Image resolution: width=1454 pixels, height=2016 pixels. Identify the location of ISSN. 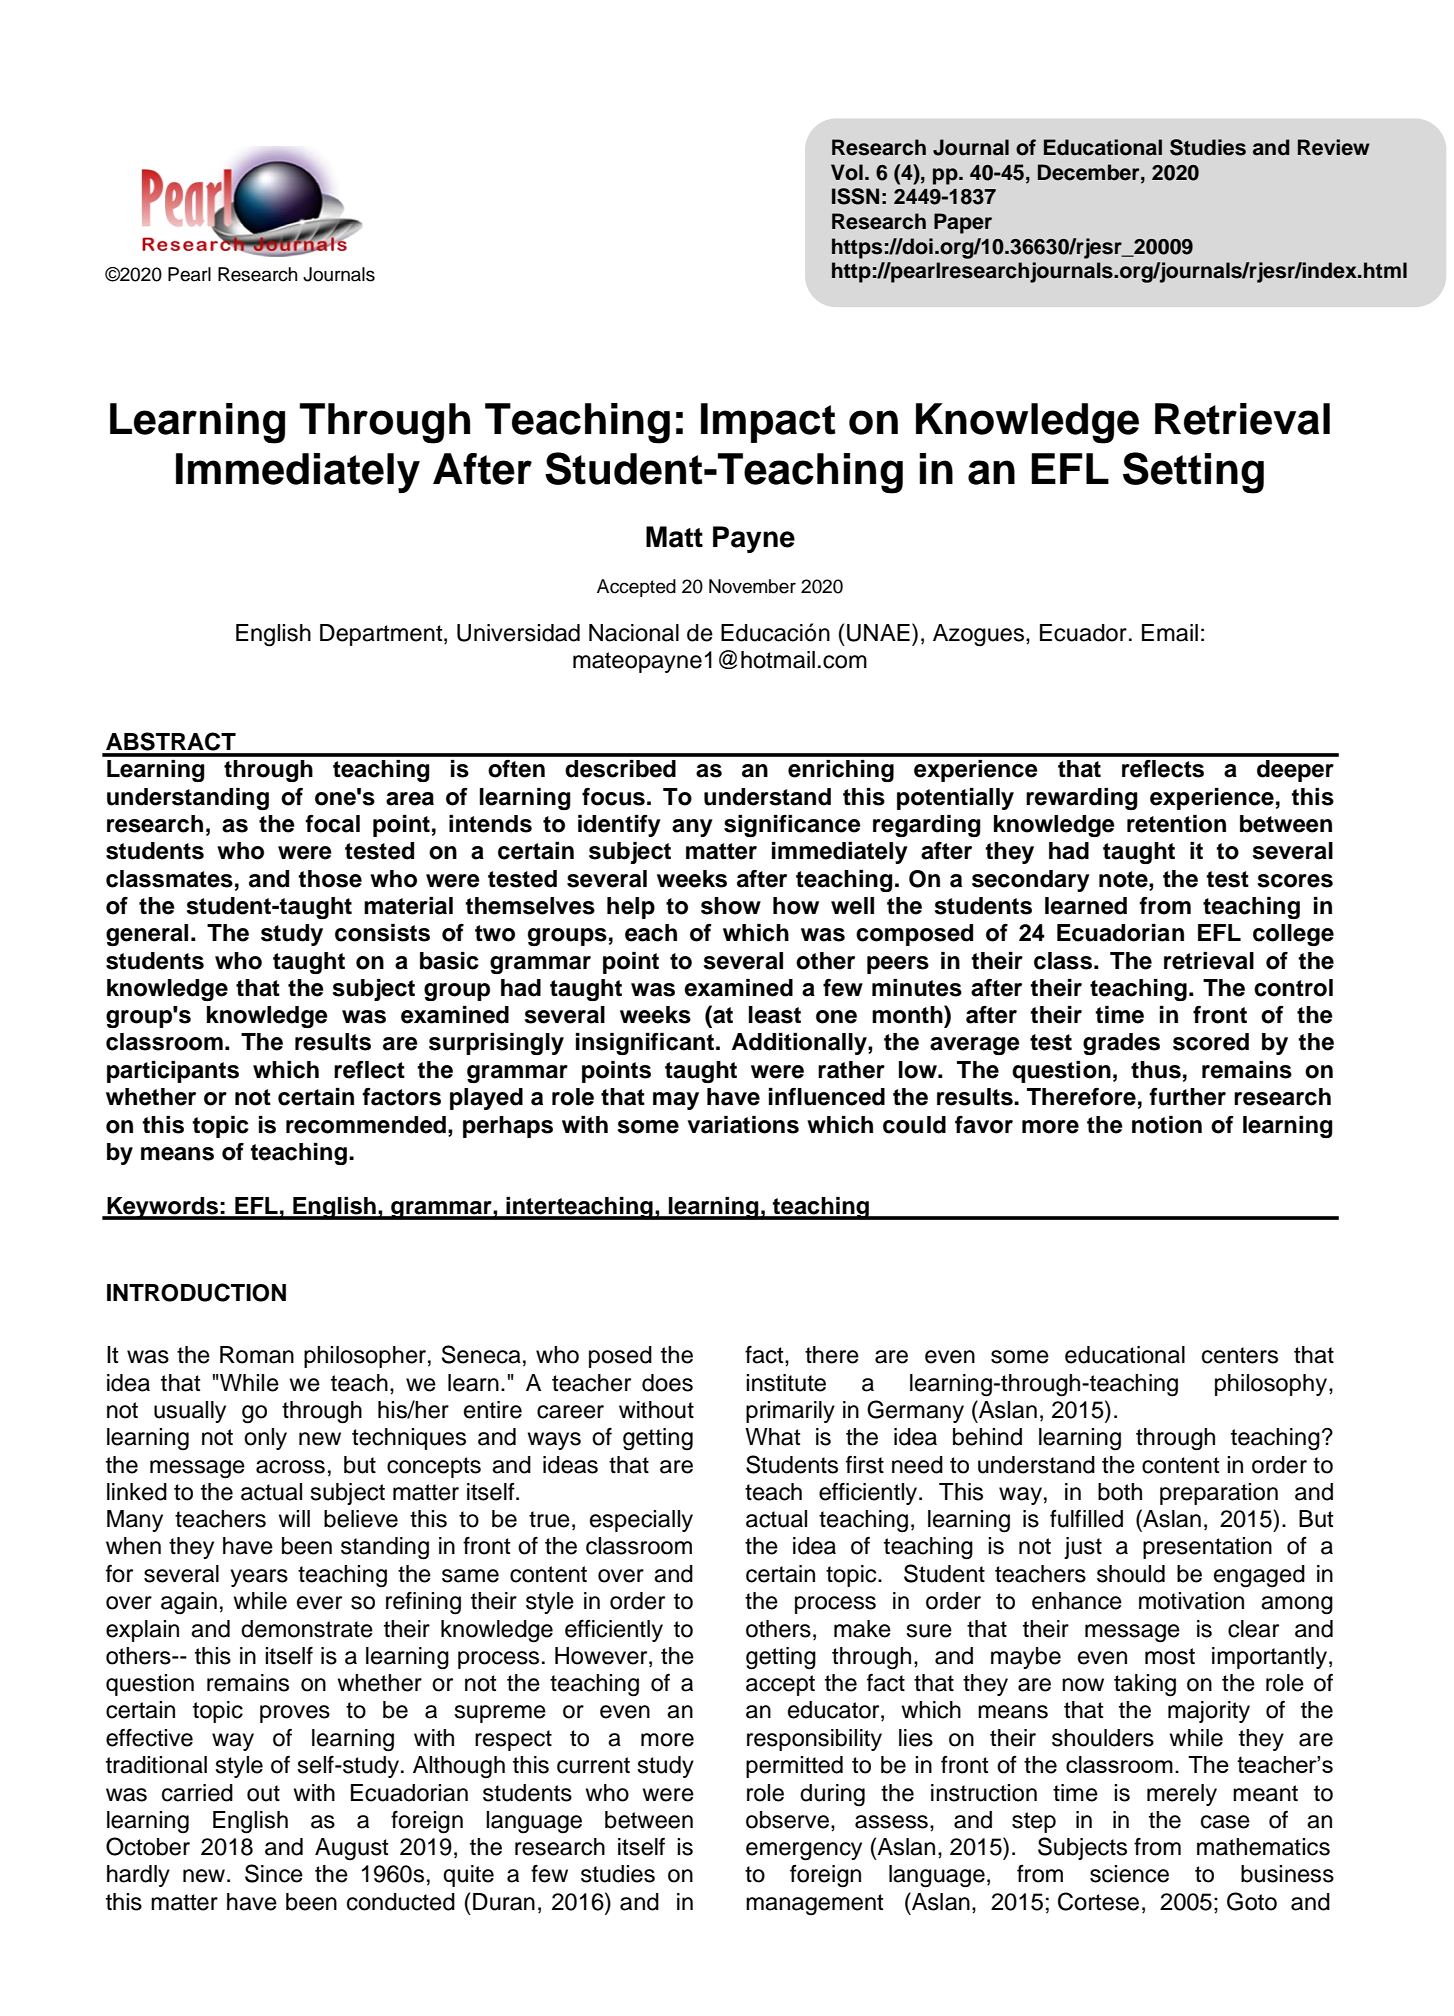
(855, 196).
